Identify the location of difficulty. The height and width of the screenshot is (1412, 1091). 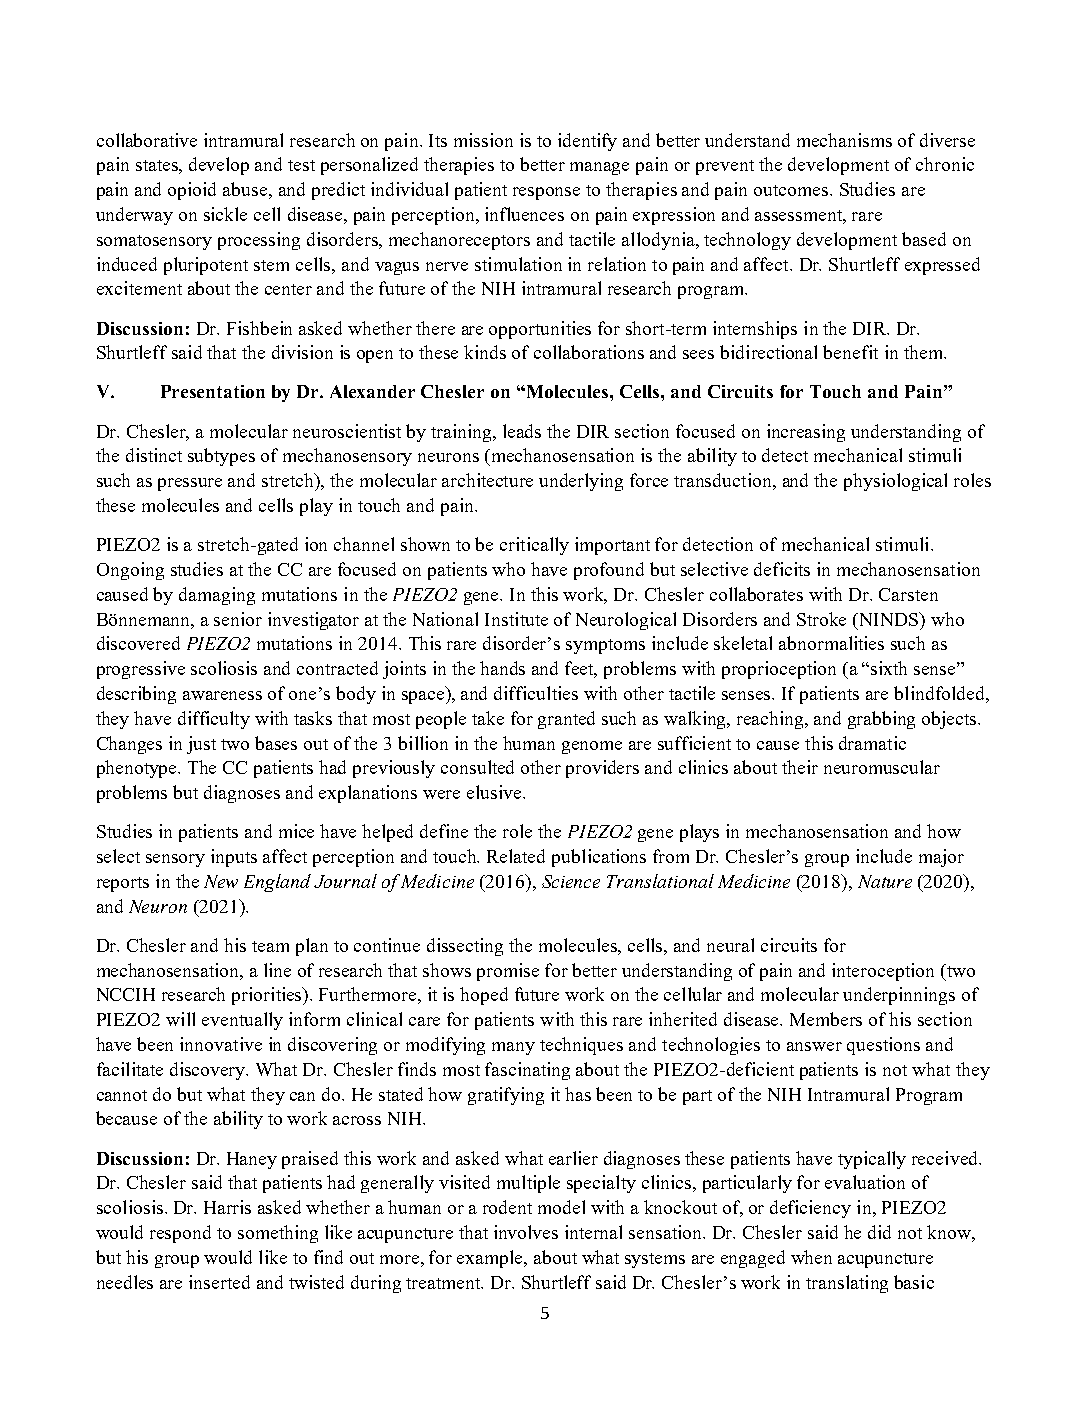
(214, 720).
